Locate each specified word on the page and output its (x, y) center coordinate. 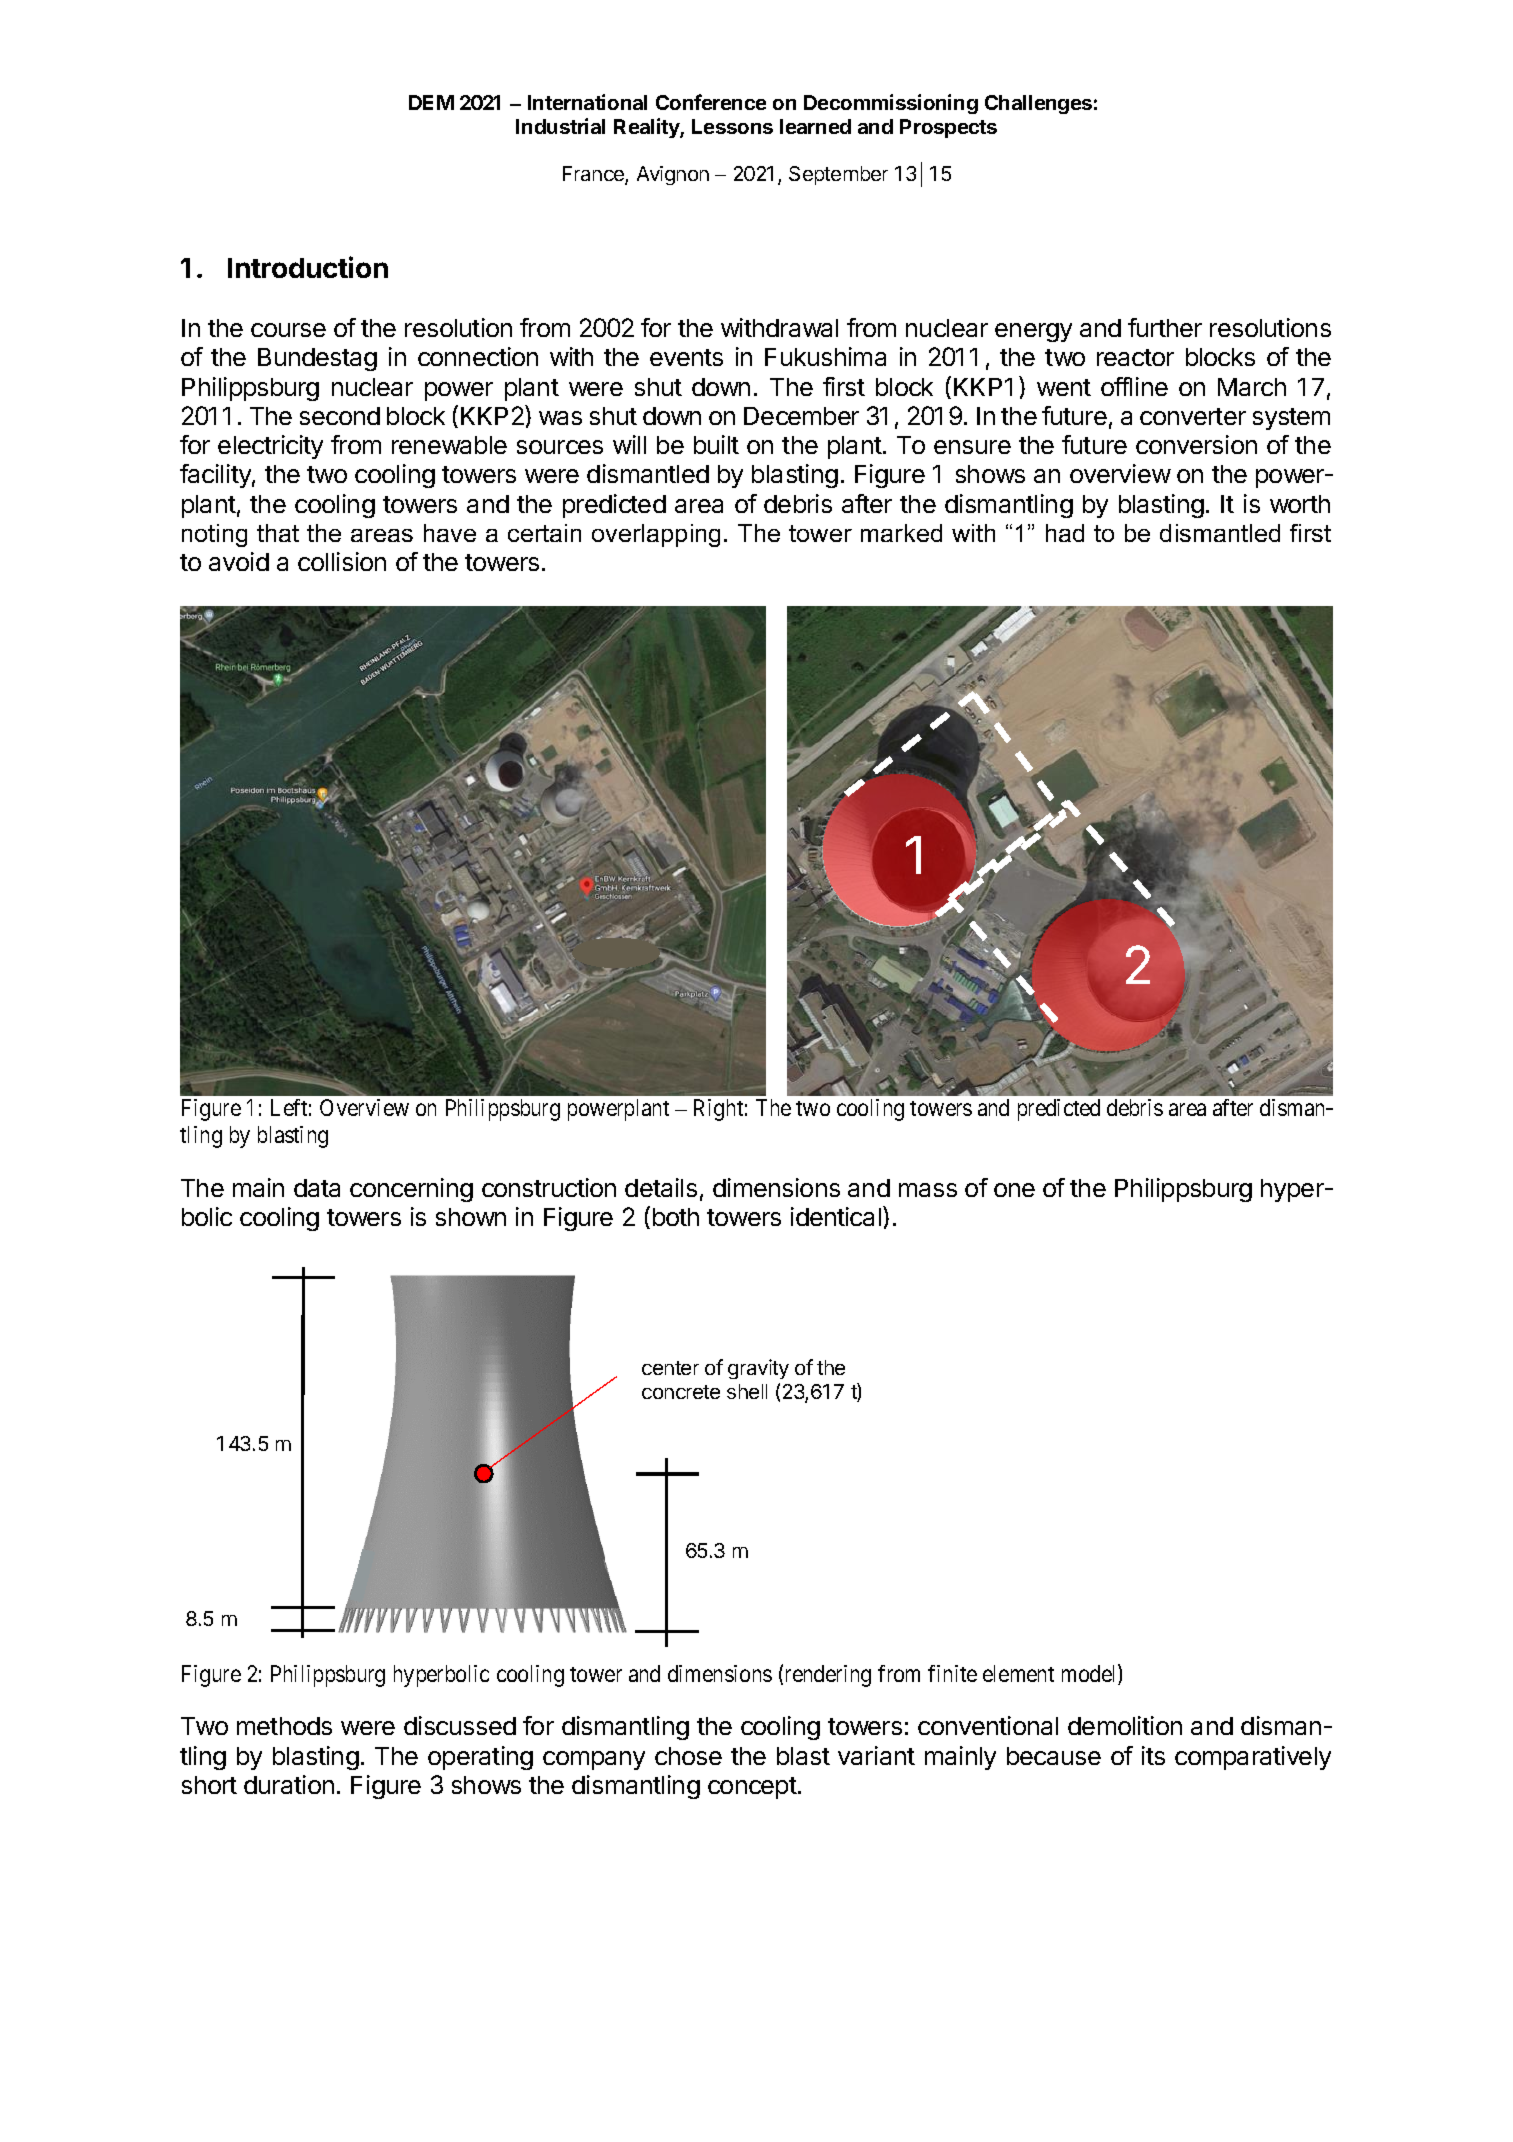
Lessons (732, 126)
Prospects (948, 128)
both (676, 1217)
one (1014, 1190)
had (1065, 533)
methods (284, 1726)
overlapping (656, 535)
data (317, 1188)
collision (342, 561)
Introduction (308, 267)
